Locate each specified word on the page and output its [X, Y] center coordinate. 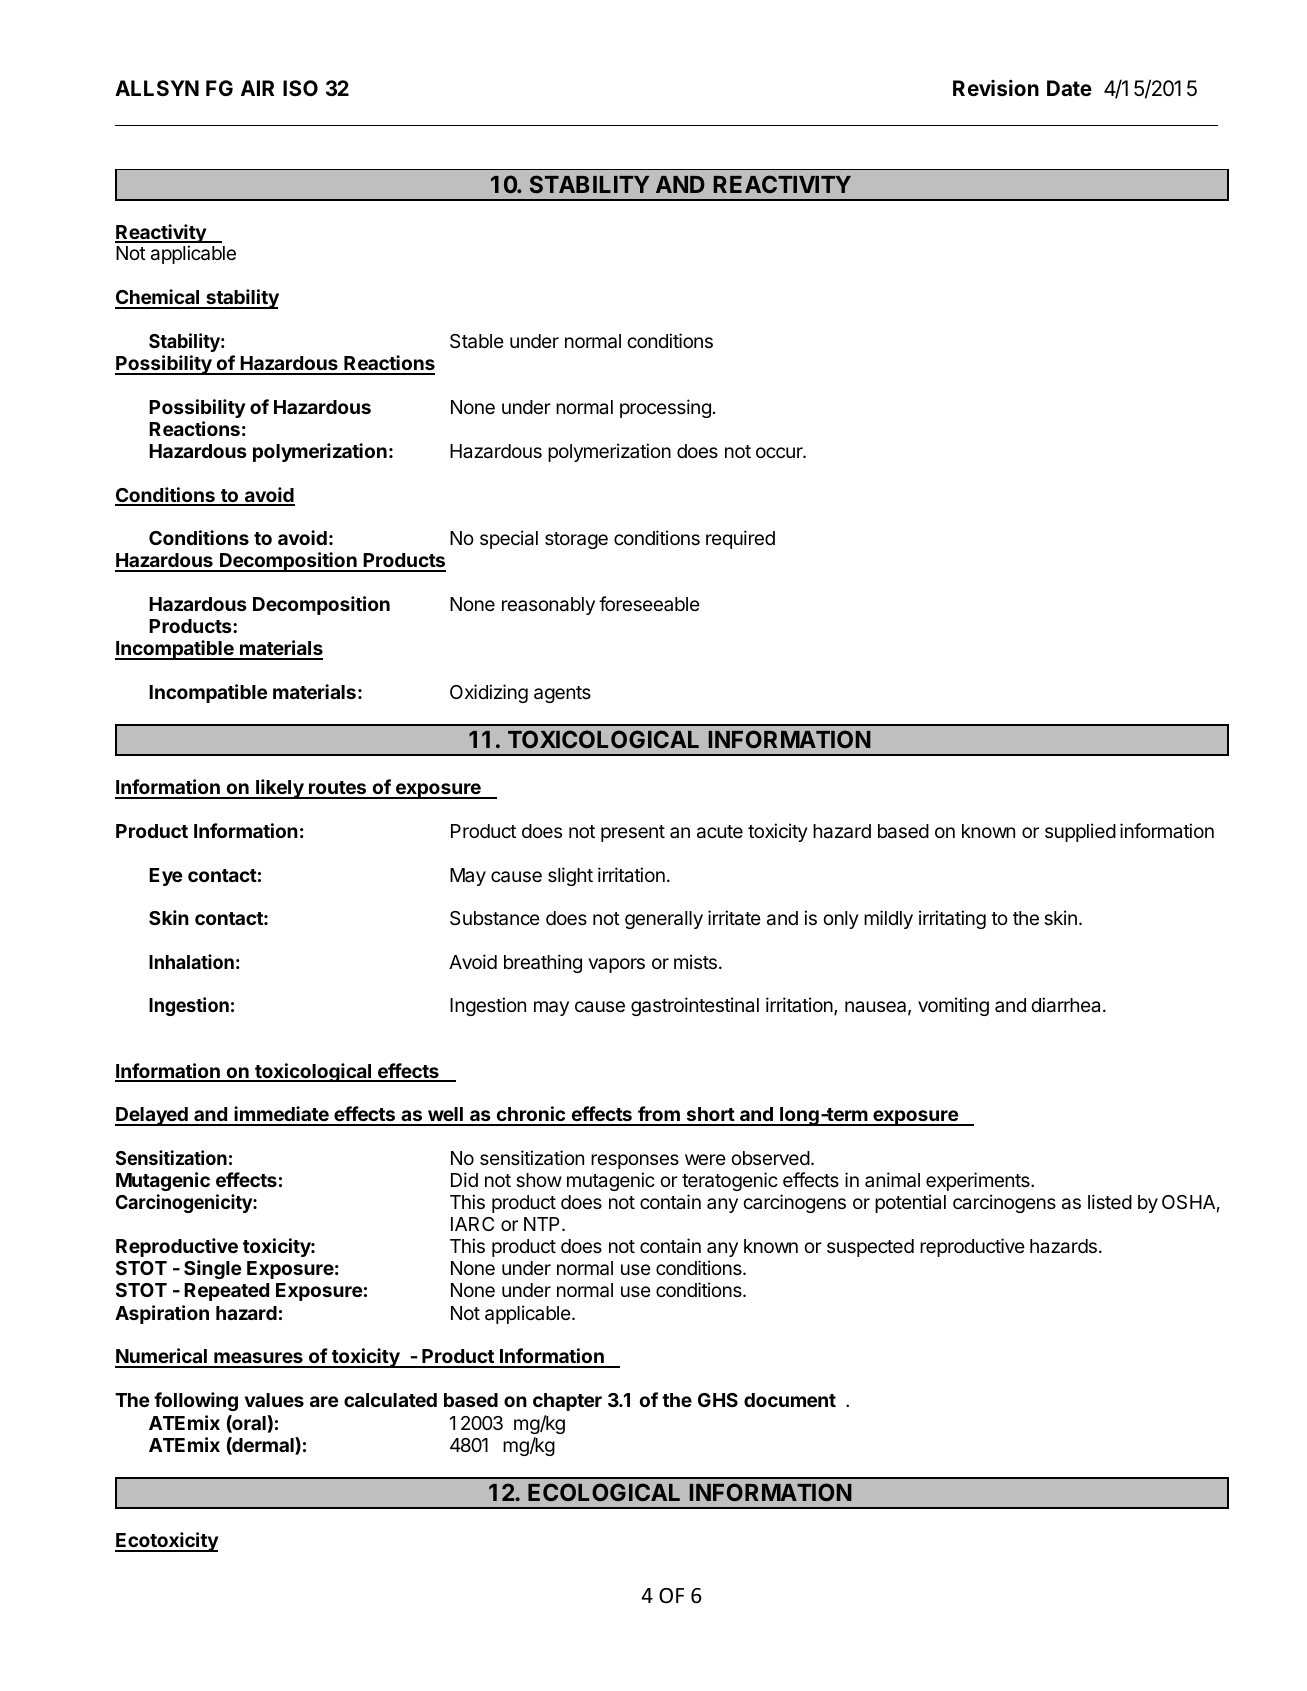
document [790, 1400]
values [274, 1400]
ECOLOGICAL [604, 1492]
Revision [996, 88]
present [633, 833]
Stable [477, 341]
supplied [1080, 832]
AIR [257, 88]
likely [280, 789]
